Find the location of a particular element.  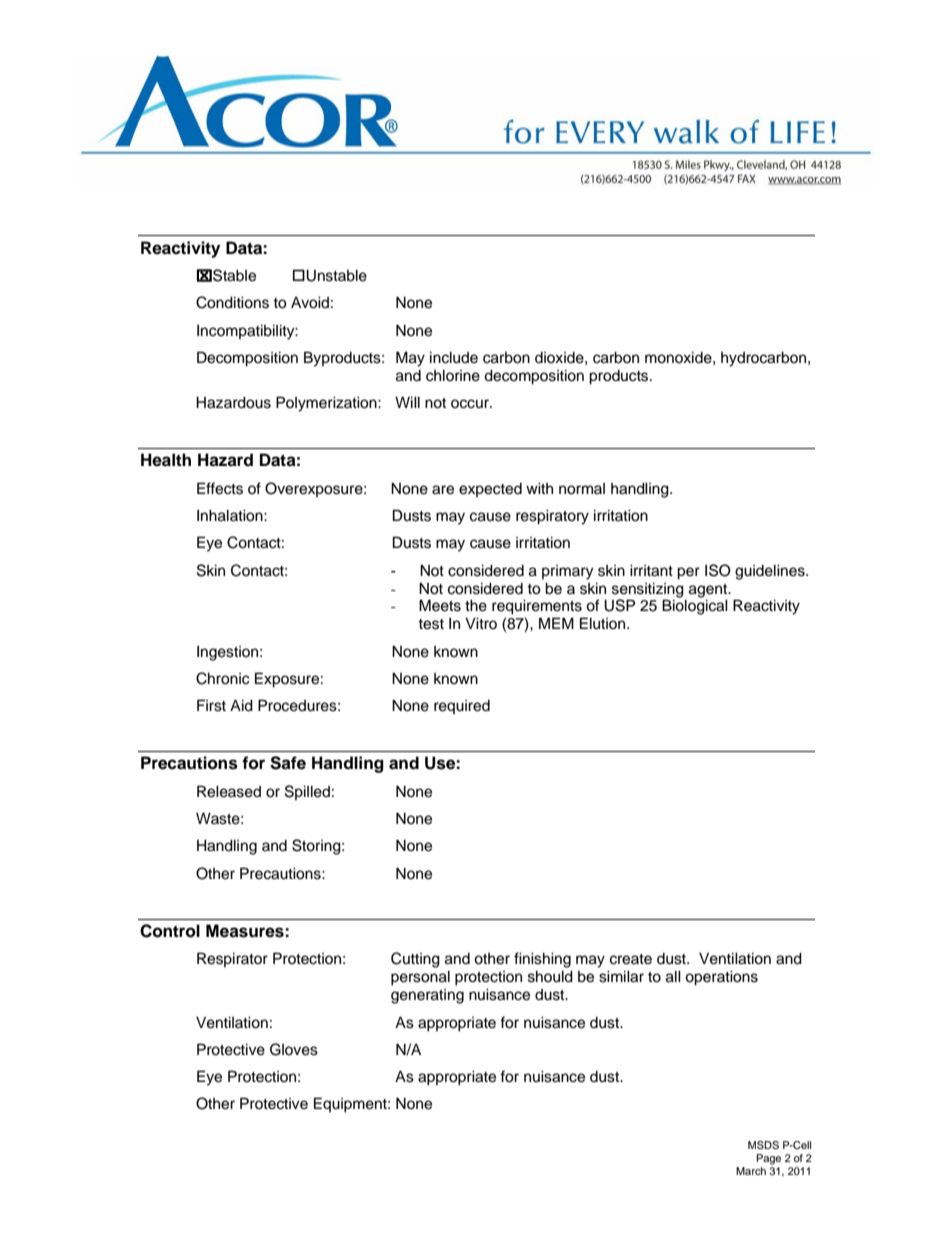

create is located at coordinates (631, 959).
